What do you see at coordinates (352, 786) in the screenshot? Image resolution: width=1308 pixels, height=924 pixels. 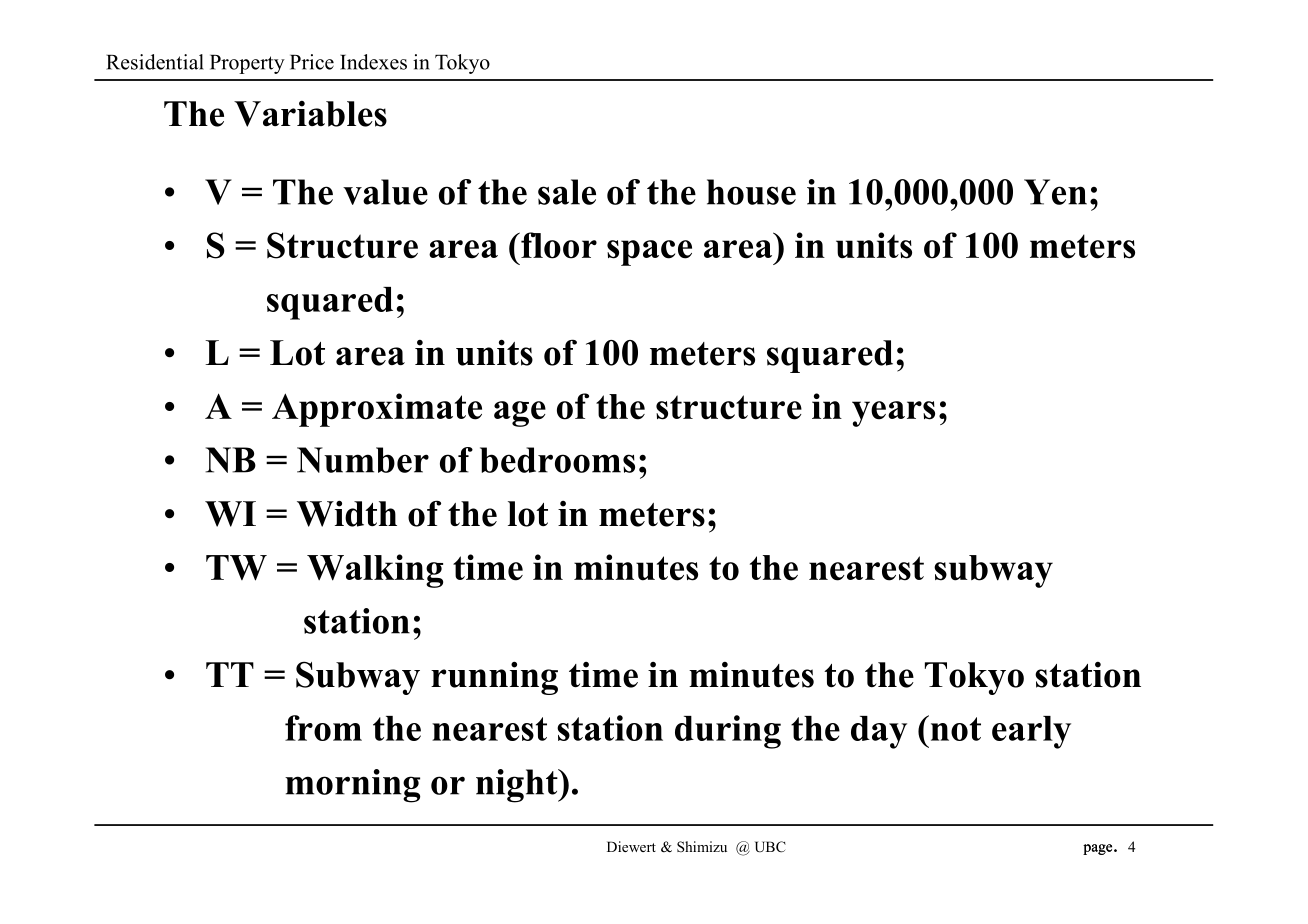 I see `morning` at bounding box center [352, 786].
